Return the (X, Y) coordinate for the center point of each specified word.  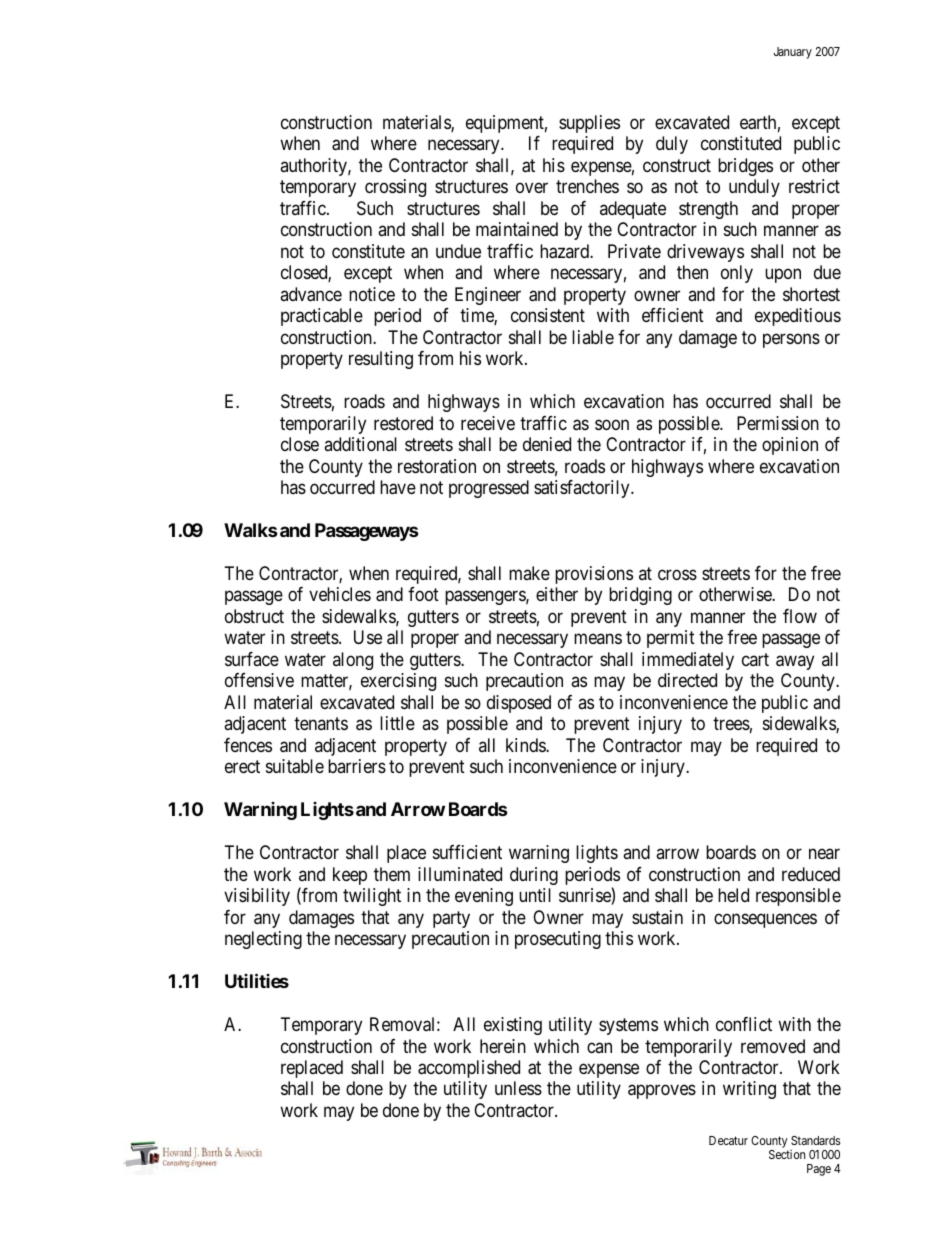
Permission (778, 423)
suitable (295, 766)
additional (360, 444)
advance (311, 294)
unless (518, 1088)
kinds (526, 745)
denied (547, 444)
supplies (589, 124)
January (793, 53)
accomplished (469, 1069)
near (824, 854)
